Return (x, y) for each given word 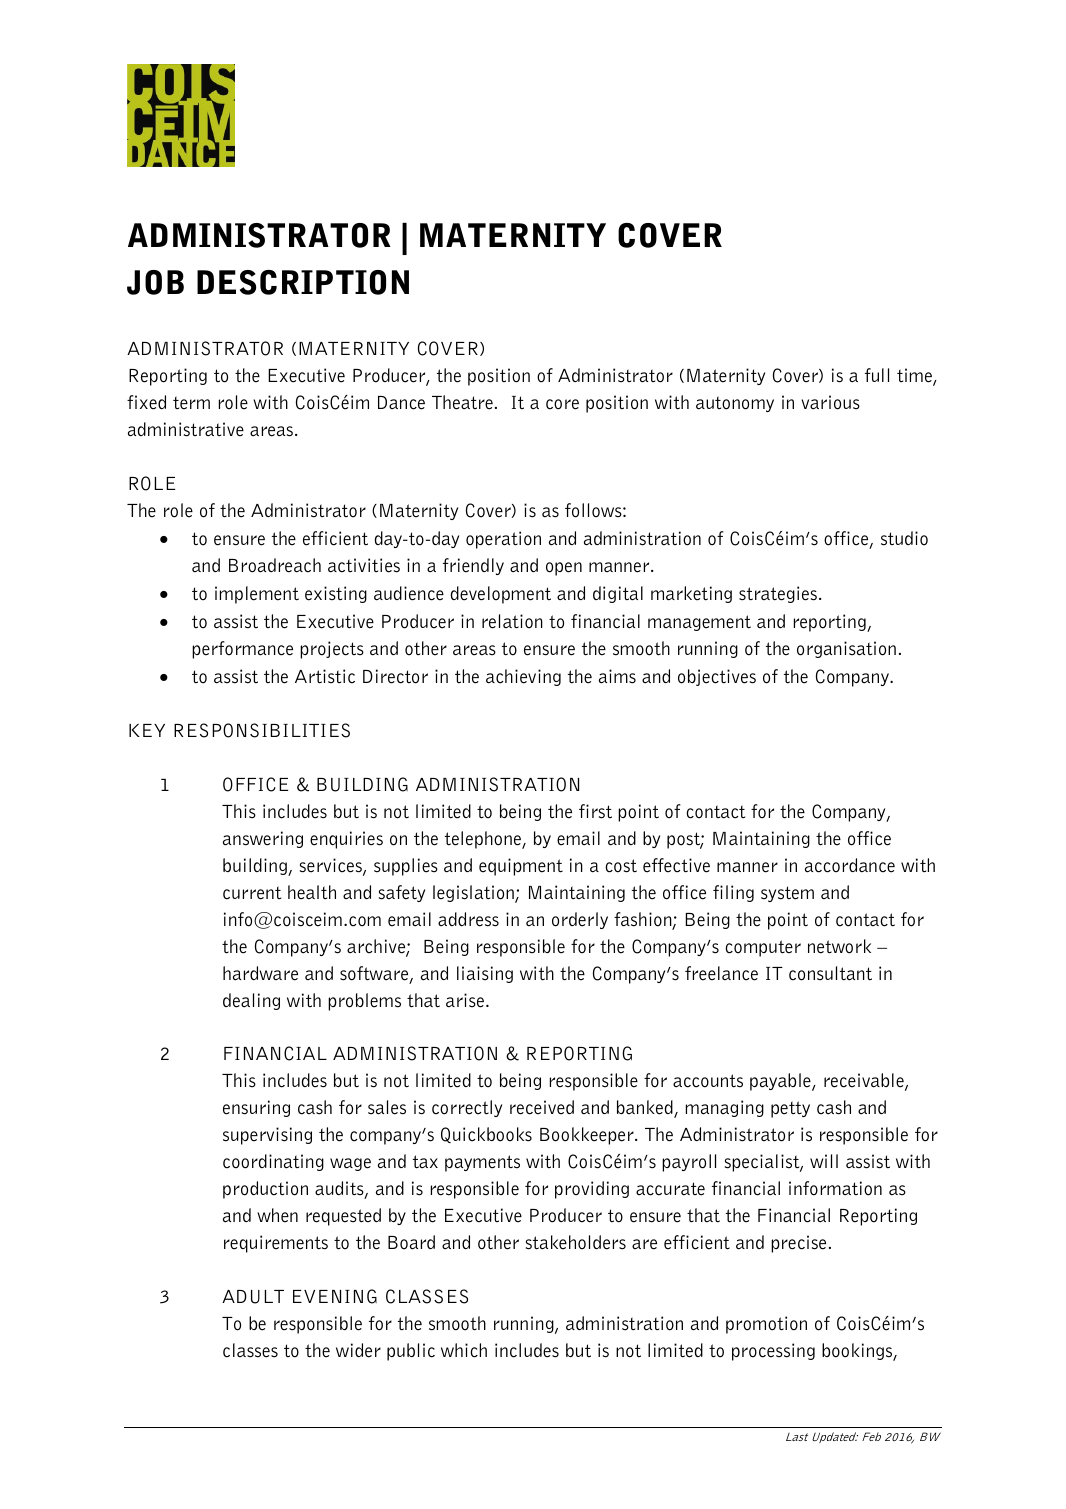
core (562, 404)
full (877, 375)
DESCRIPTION (303, 282)
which (464, 1350)
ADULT (253, 1297)
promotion (766, 1325)
